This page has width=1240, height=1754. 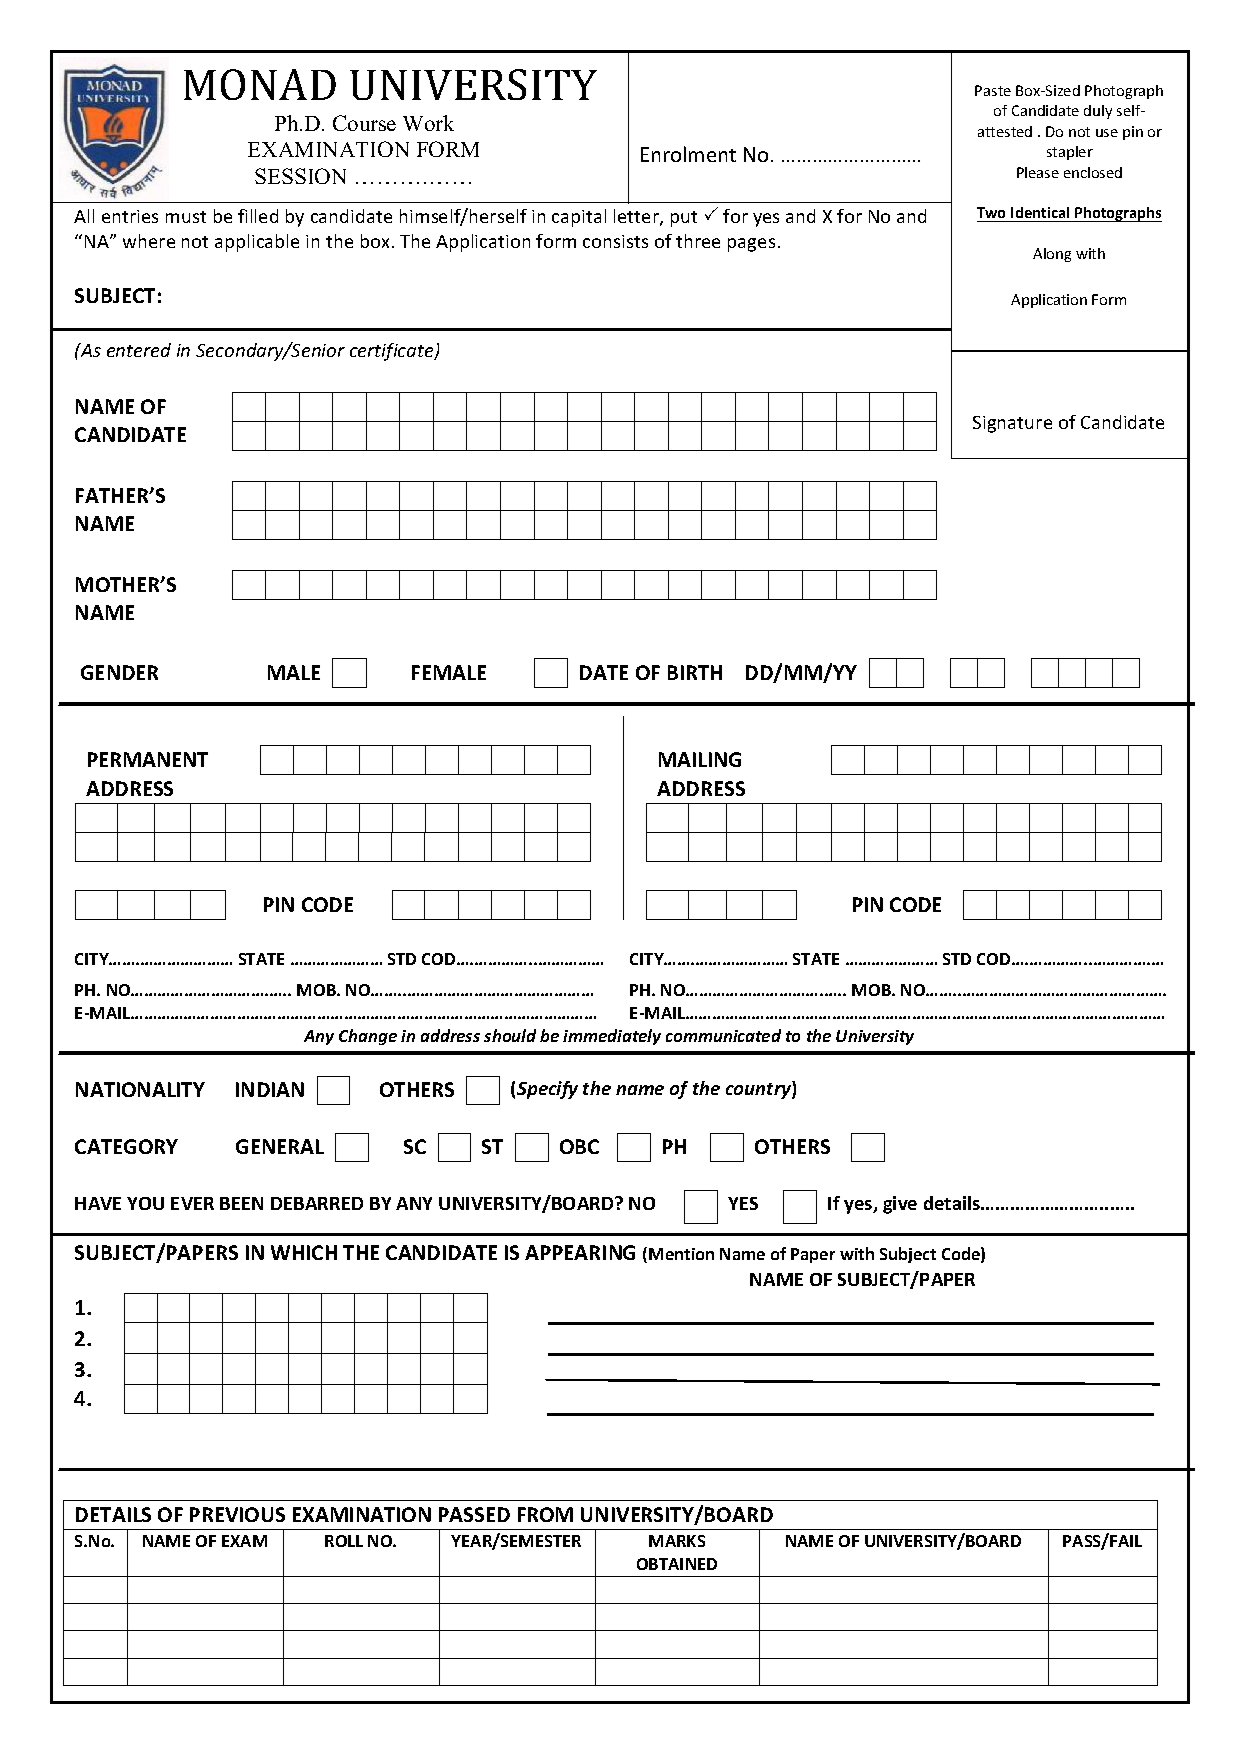 What do you see at coordinates (688, 154) in the page?
I see `Enrolment` at bounding box center [688, 154].
